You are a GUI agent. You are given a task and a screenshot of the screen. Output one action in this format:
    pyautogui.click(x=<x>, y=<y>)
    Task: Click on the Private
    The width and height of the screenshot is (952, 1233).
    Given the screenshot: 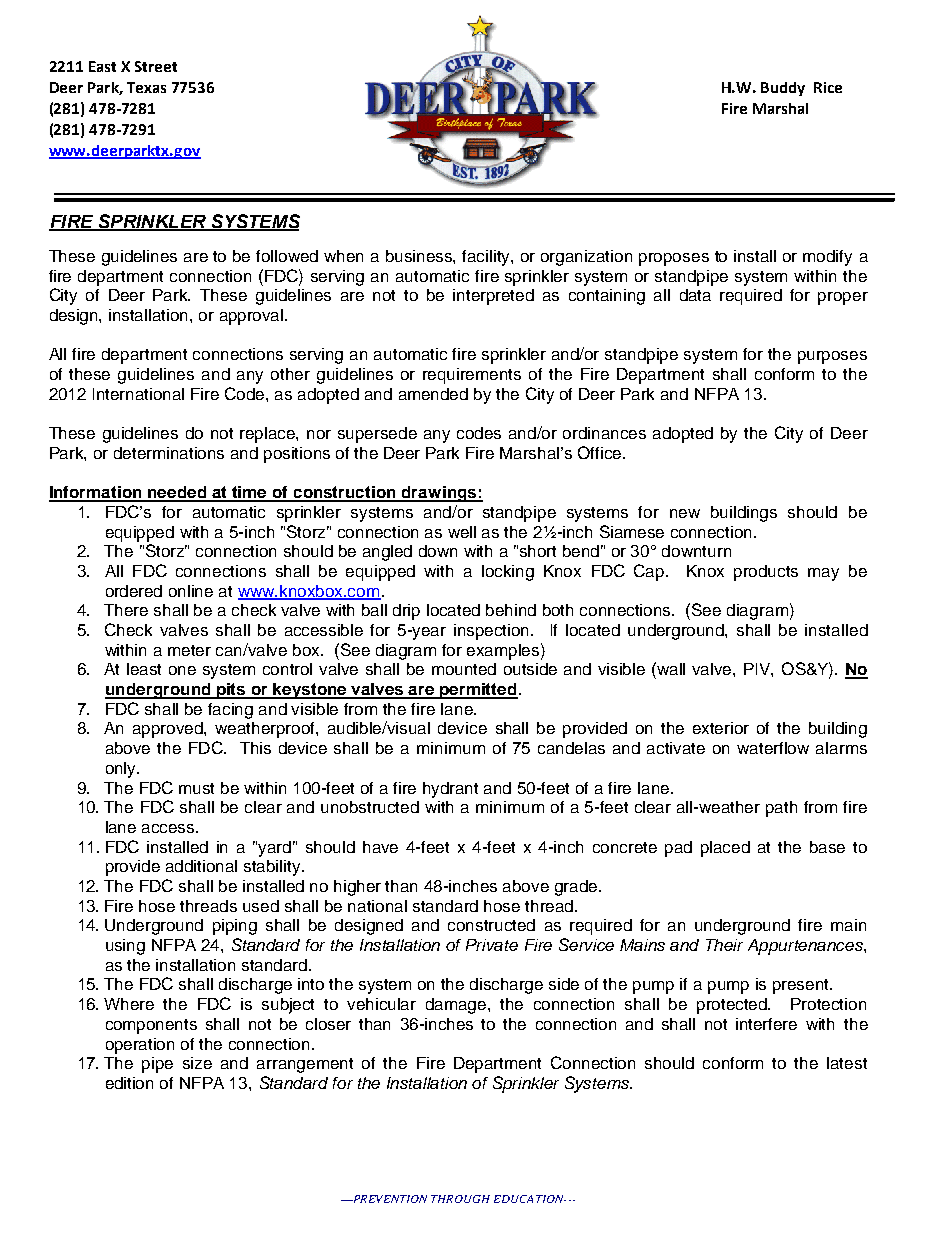 What is the action you would take?
    pyautogui.click(x=492, y=945)
